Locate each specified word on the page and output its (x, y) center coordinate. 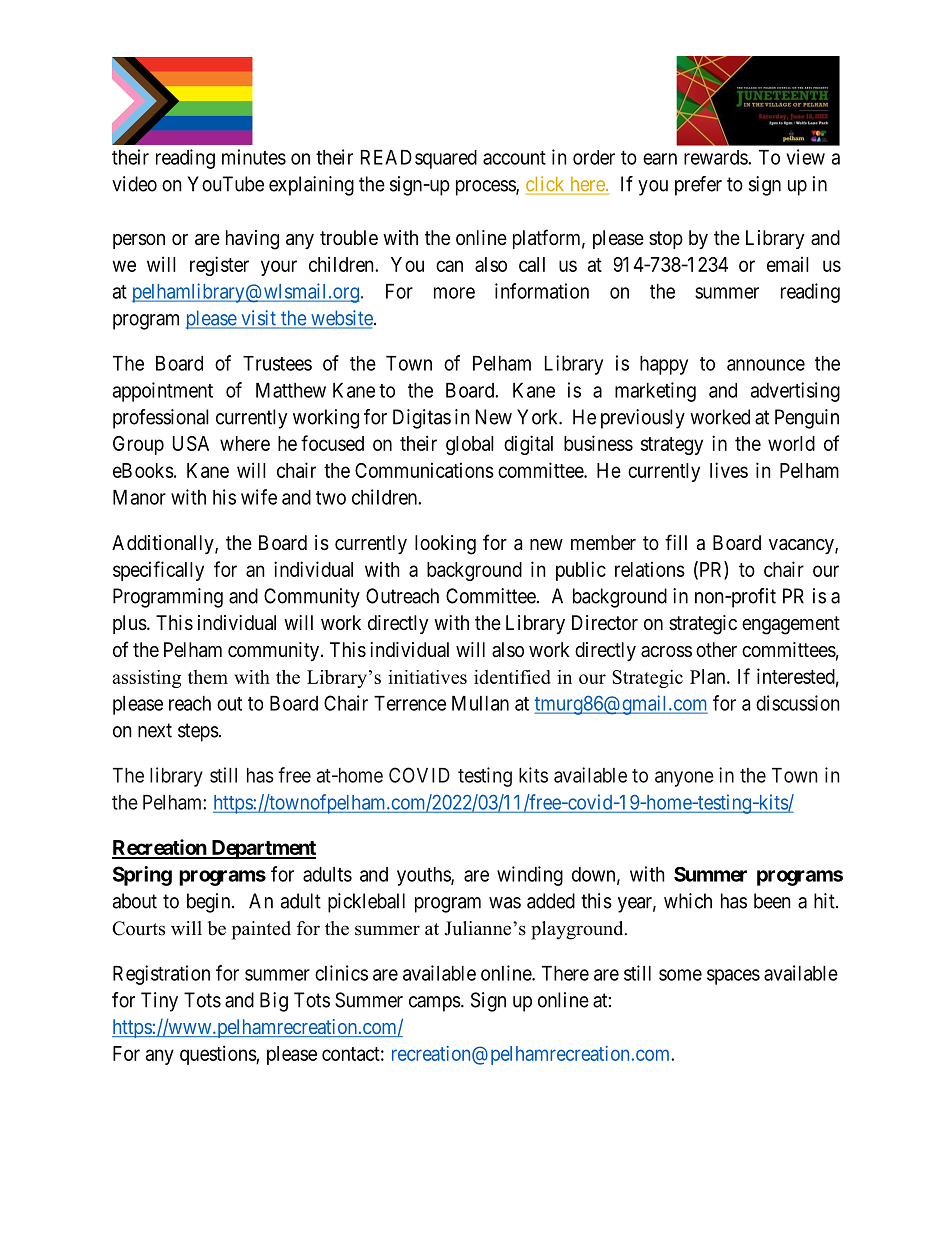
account (514, 158)
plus (130, 624)
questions (218, 1055)
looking (445, 545)
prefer (698, 186)
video (134, 184)
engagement (791, 625)
